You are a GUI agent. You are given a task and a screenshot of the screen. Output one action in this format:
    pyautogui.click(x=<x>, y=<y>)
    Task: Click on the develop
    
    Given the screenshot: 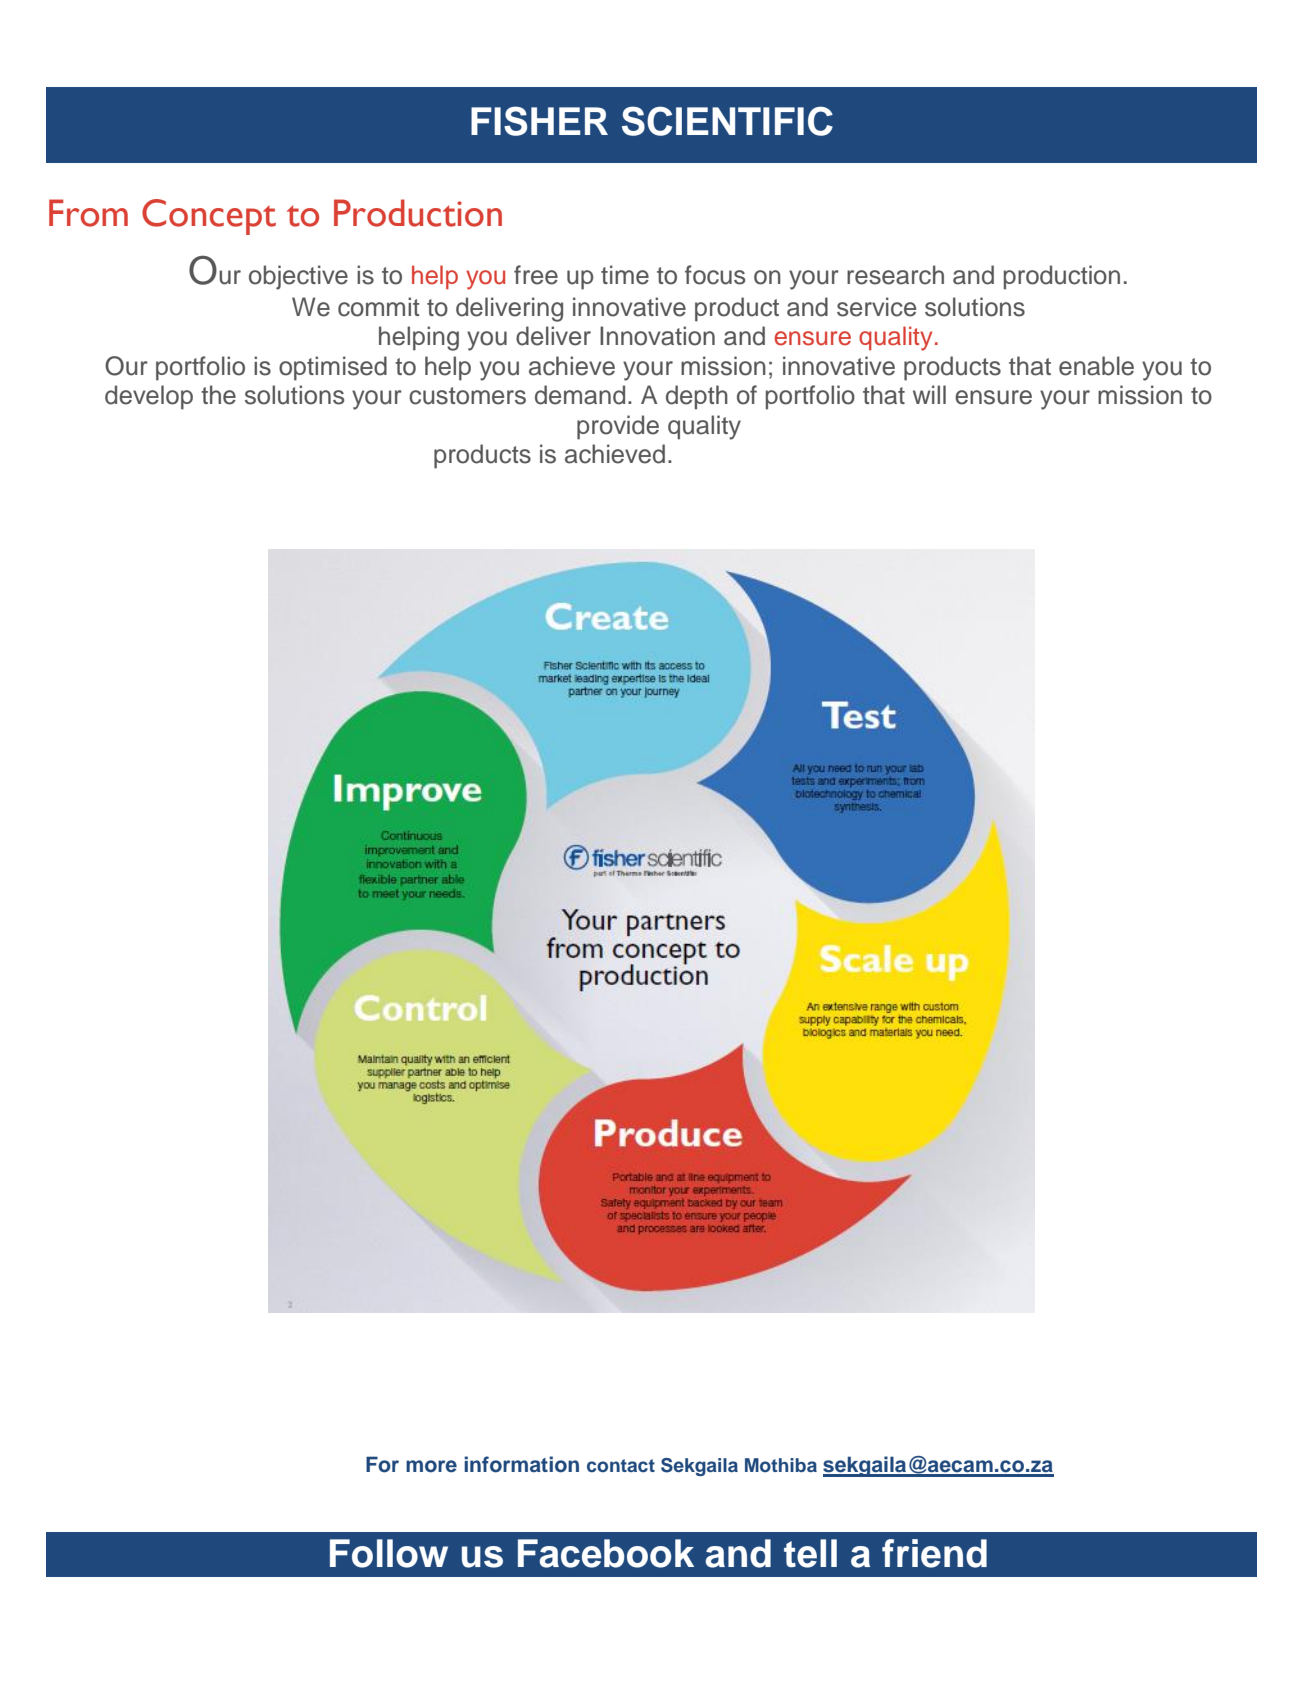 What is the action you would take?
    pyautogui.click(x=149, y=397)
